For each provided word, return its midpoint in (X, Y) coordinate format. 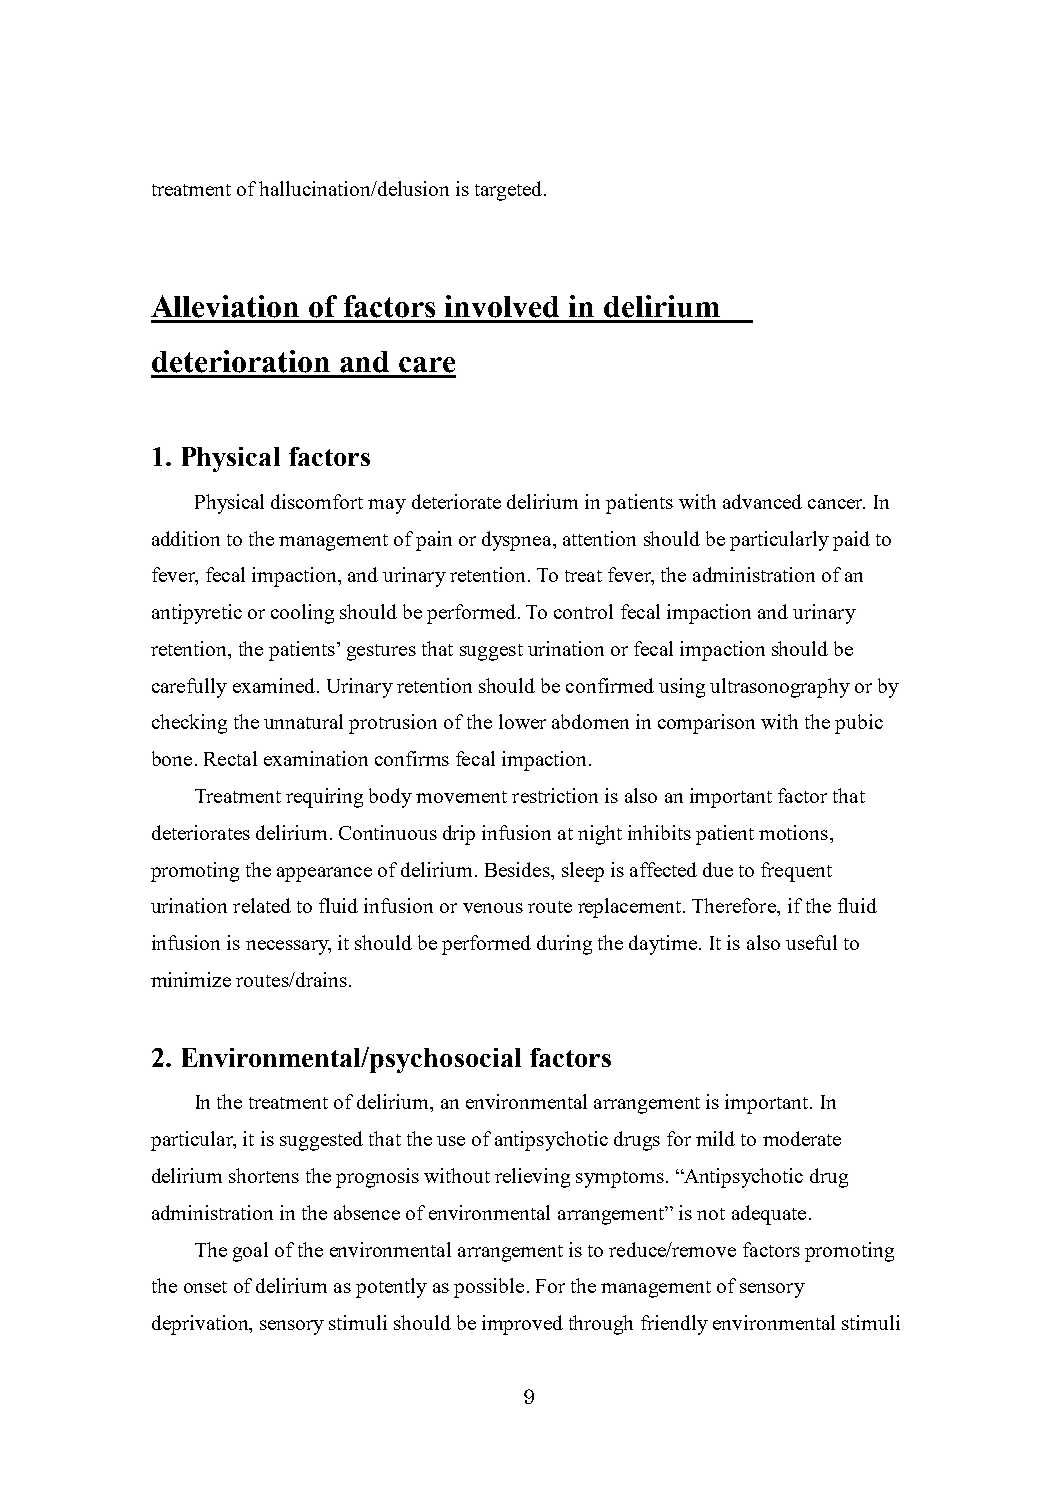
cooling (302, 614)
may (387, 506)
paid (851, 541)
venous (493, 908)
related (262, 905)
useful (811, 942)
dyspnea (518, 541)
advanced (762, 501)
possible (489, 1288)
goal (250, 1252)
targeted (510, 191)
